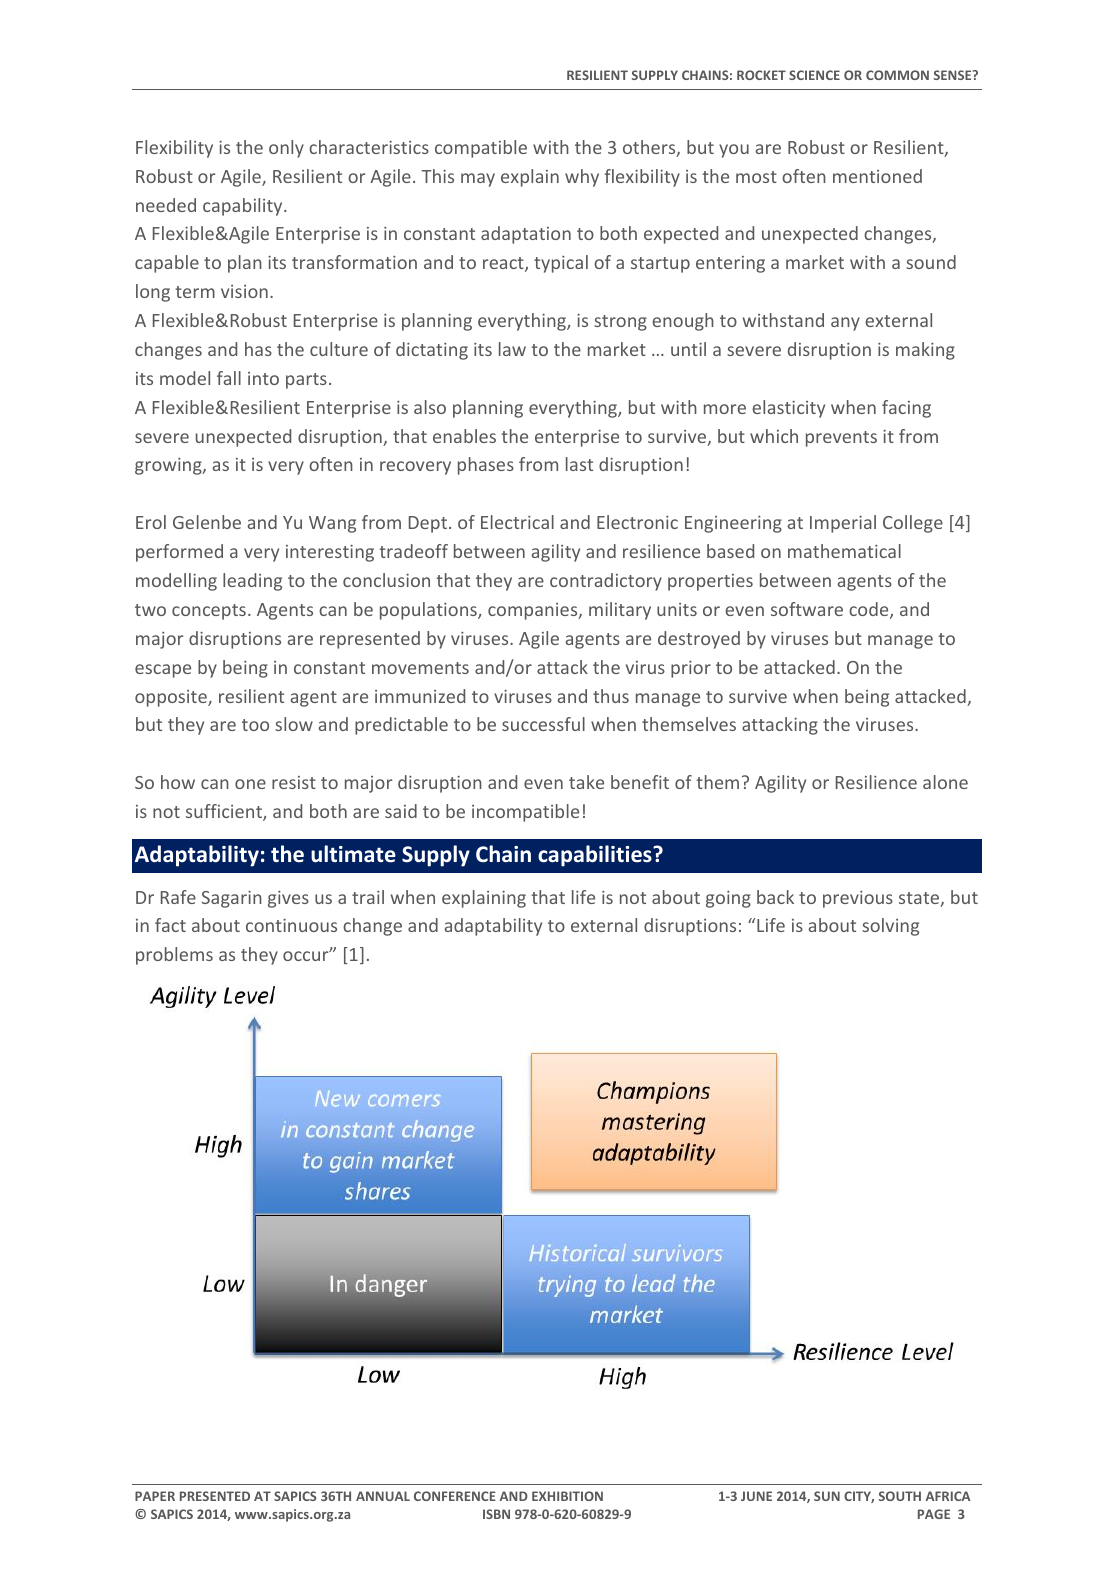  What do you see at coordinates (586, 782) in the screenshot?
I see `take` at bounding box center [586, 782].
